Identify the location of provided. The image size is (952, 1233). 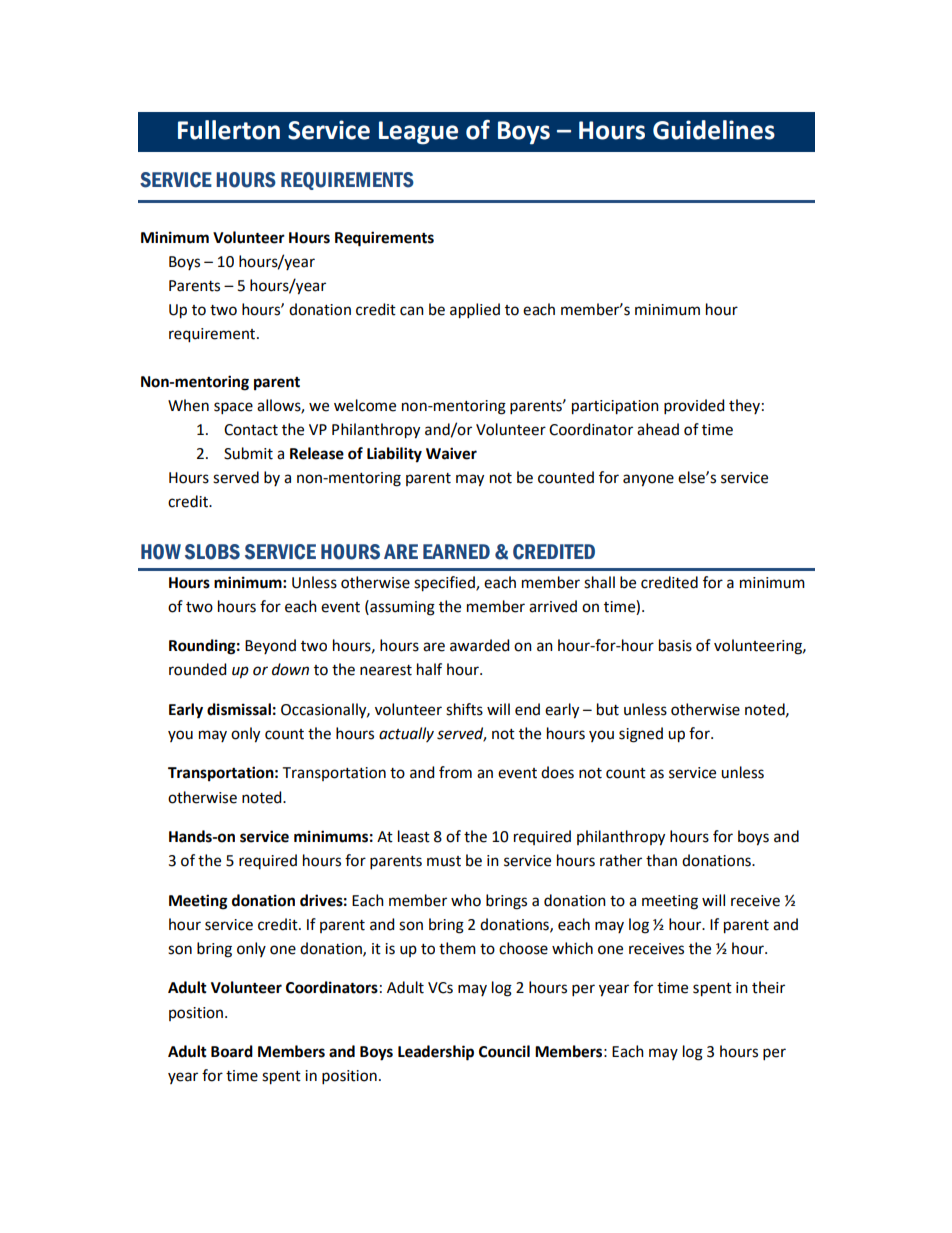
(694, 406).
